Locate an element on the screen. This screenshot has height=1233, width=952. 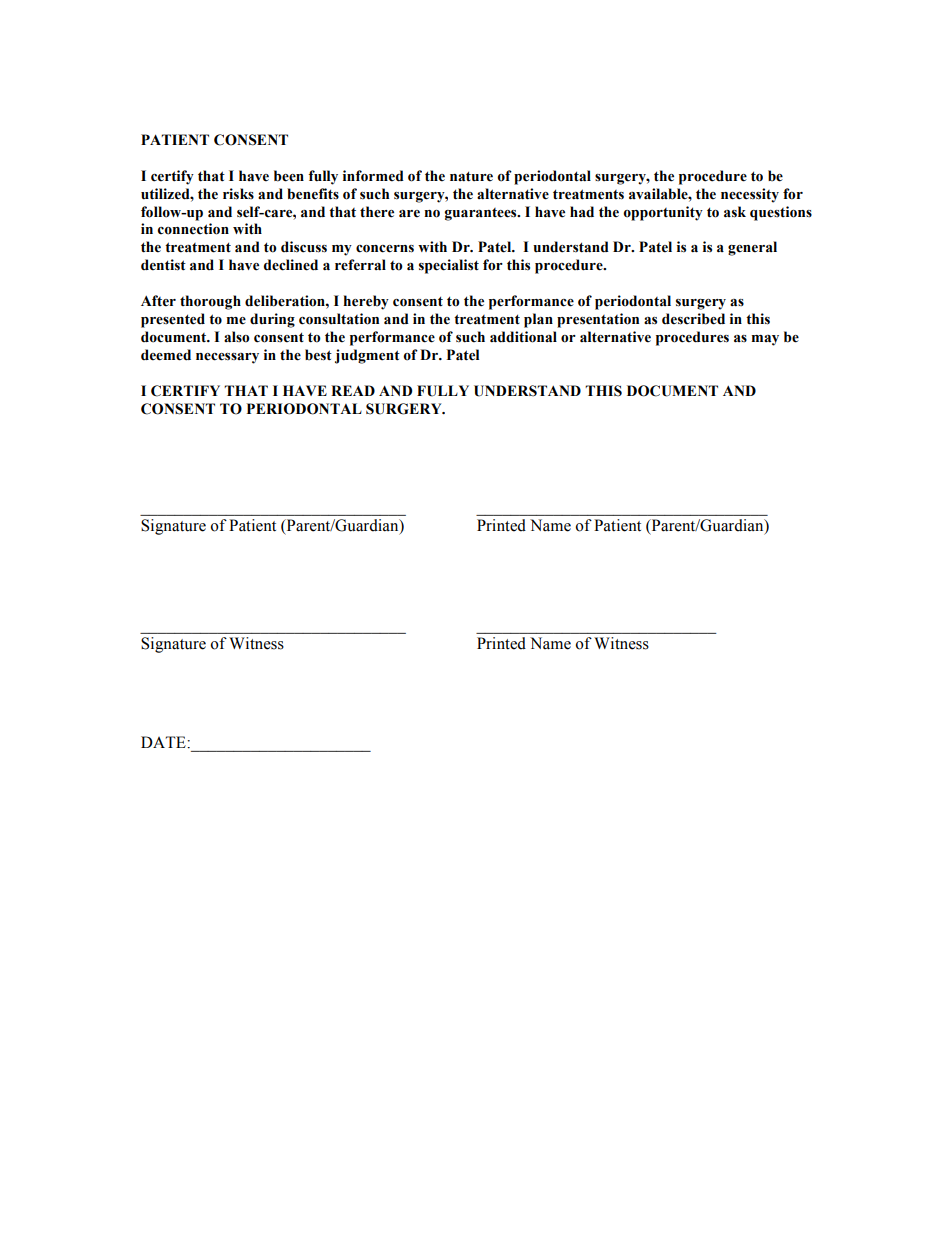
informed is located at coordinates (373, 176).
